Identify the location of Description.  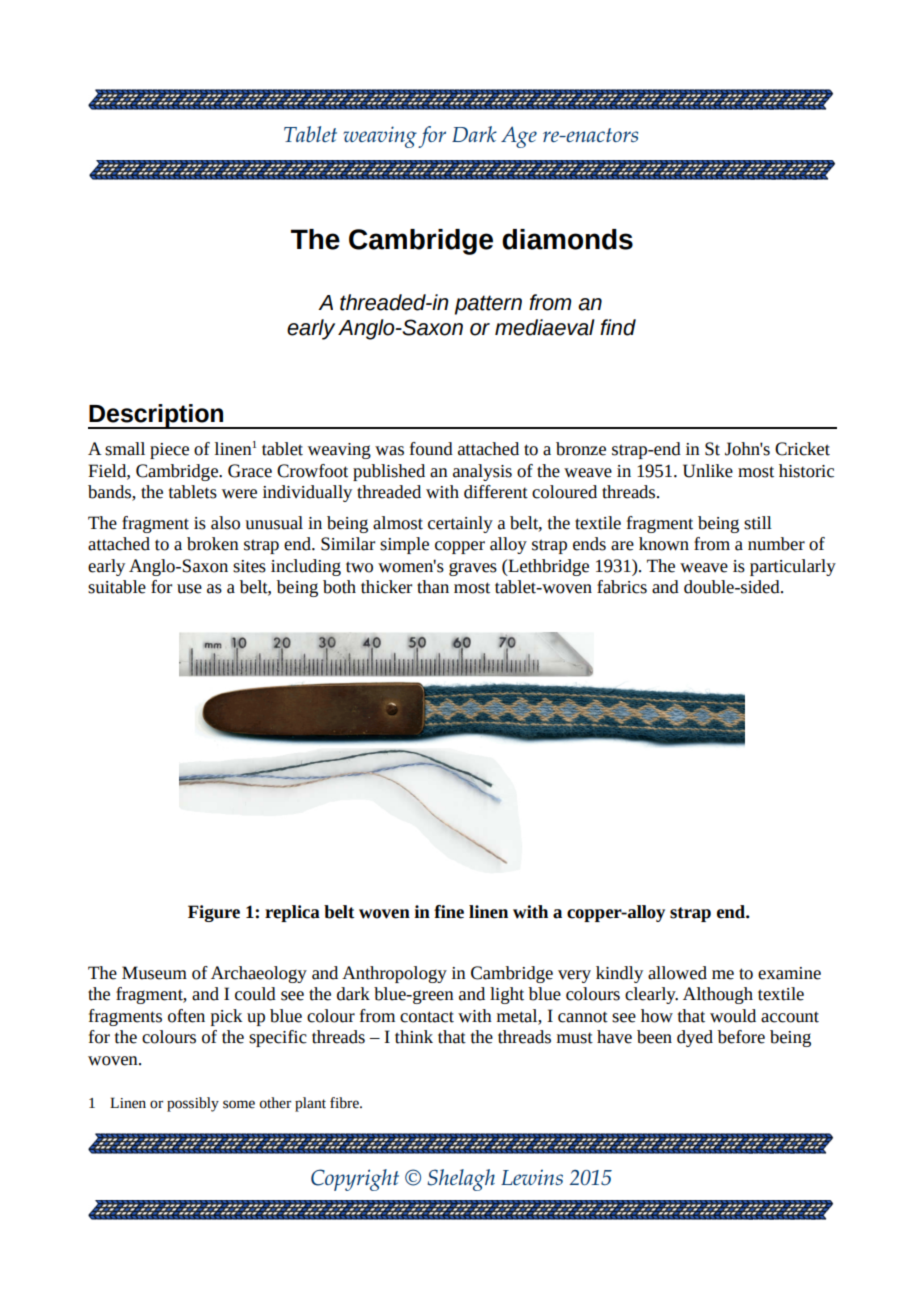
(157, 416).
